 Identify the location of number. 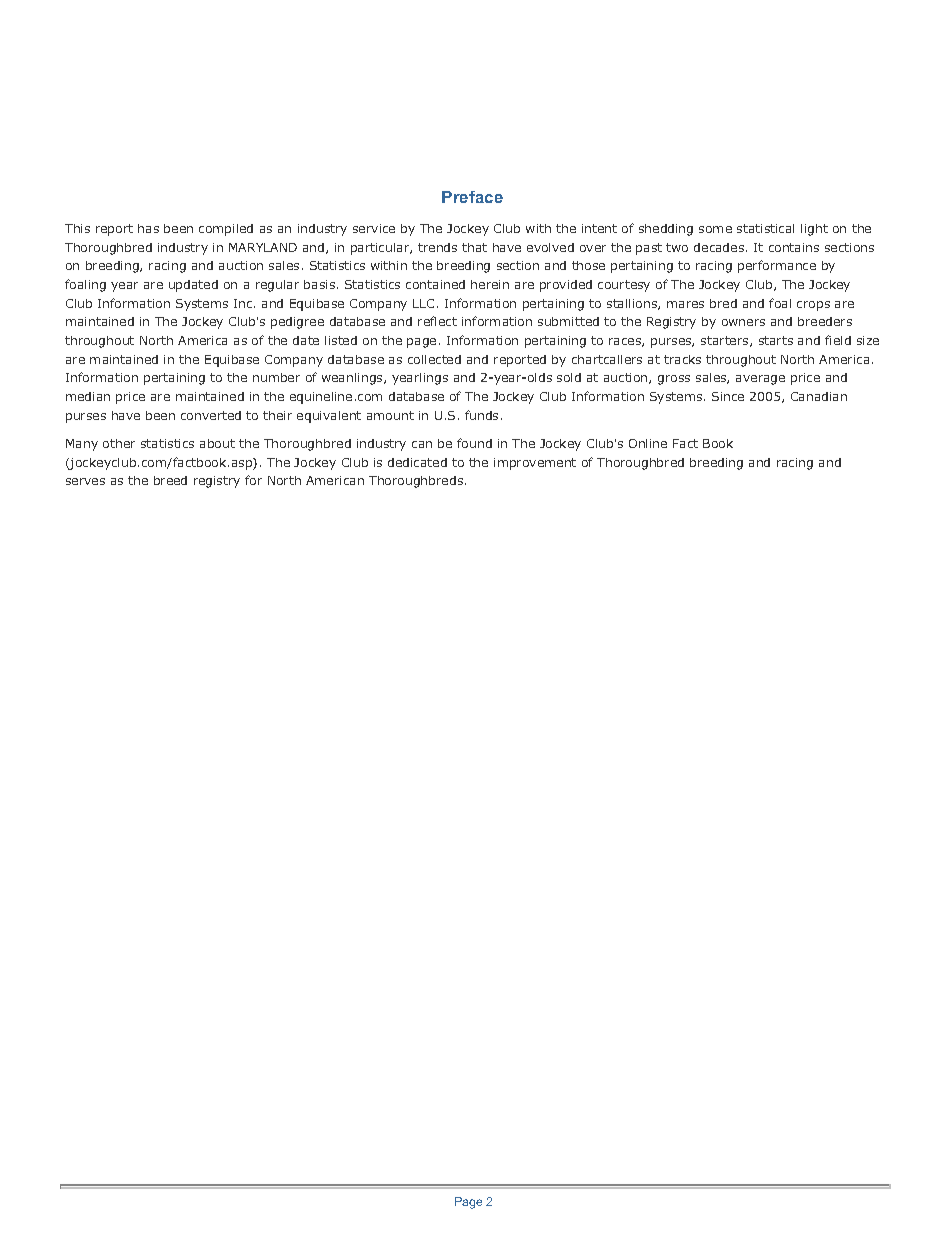
(276, 377).
